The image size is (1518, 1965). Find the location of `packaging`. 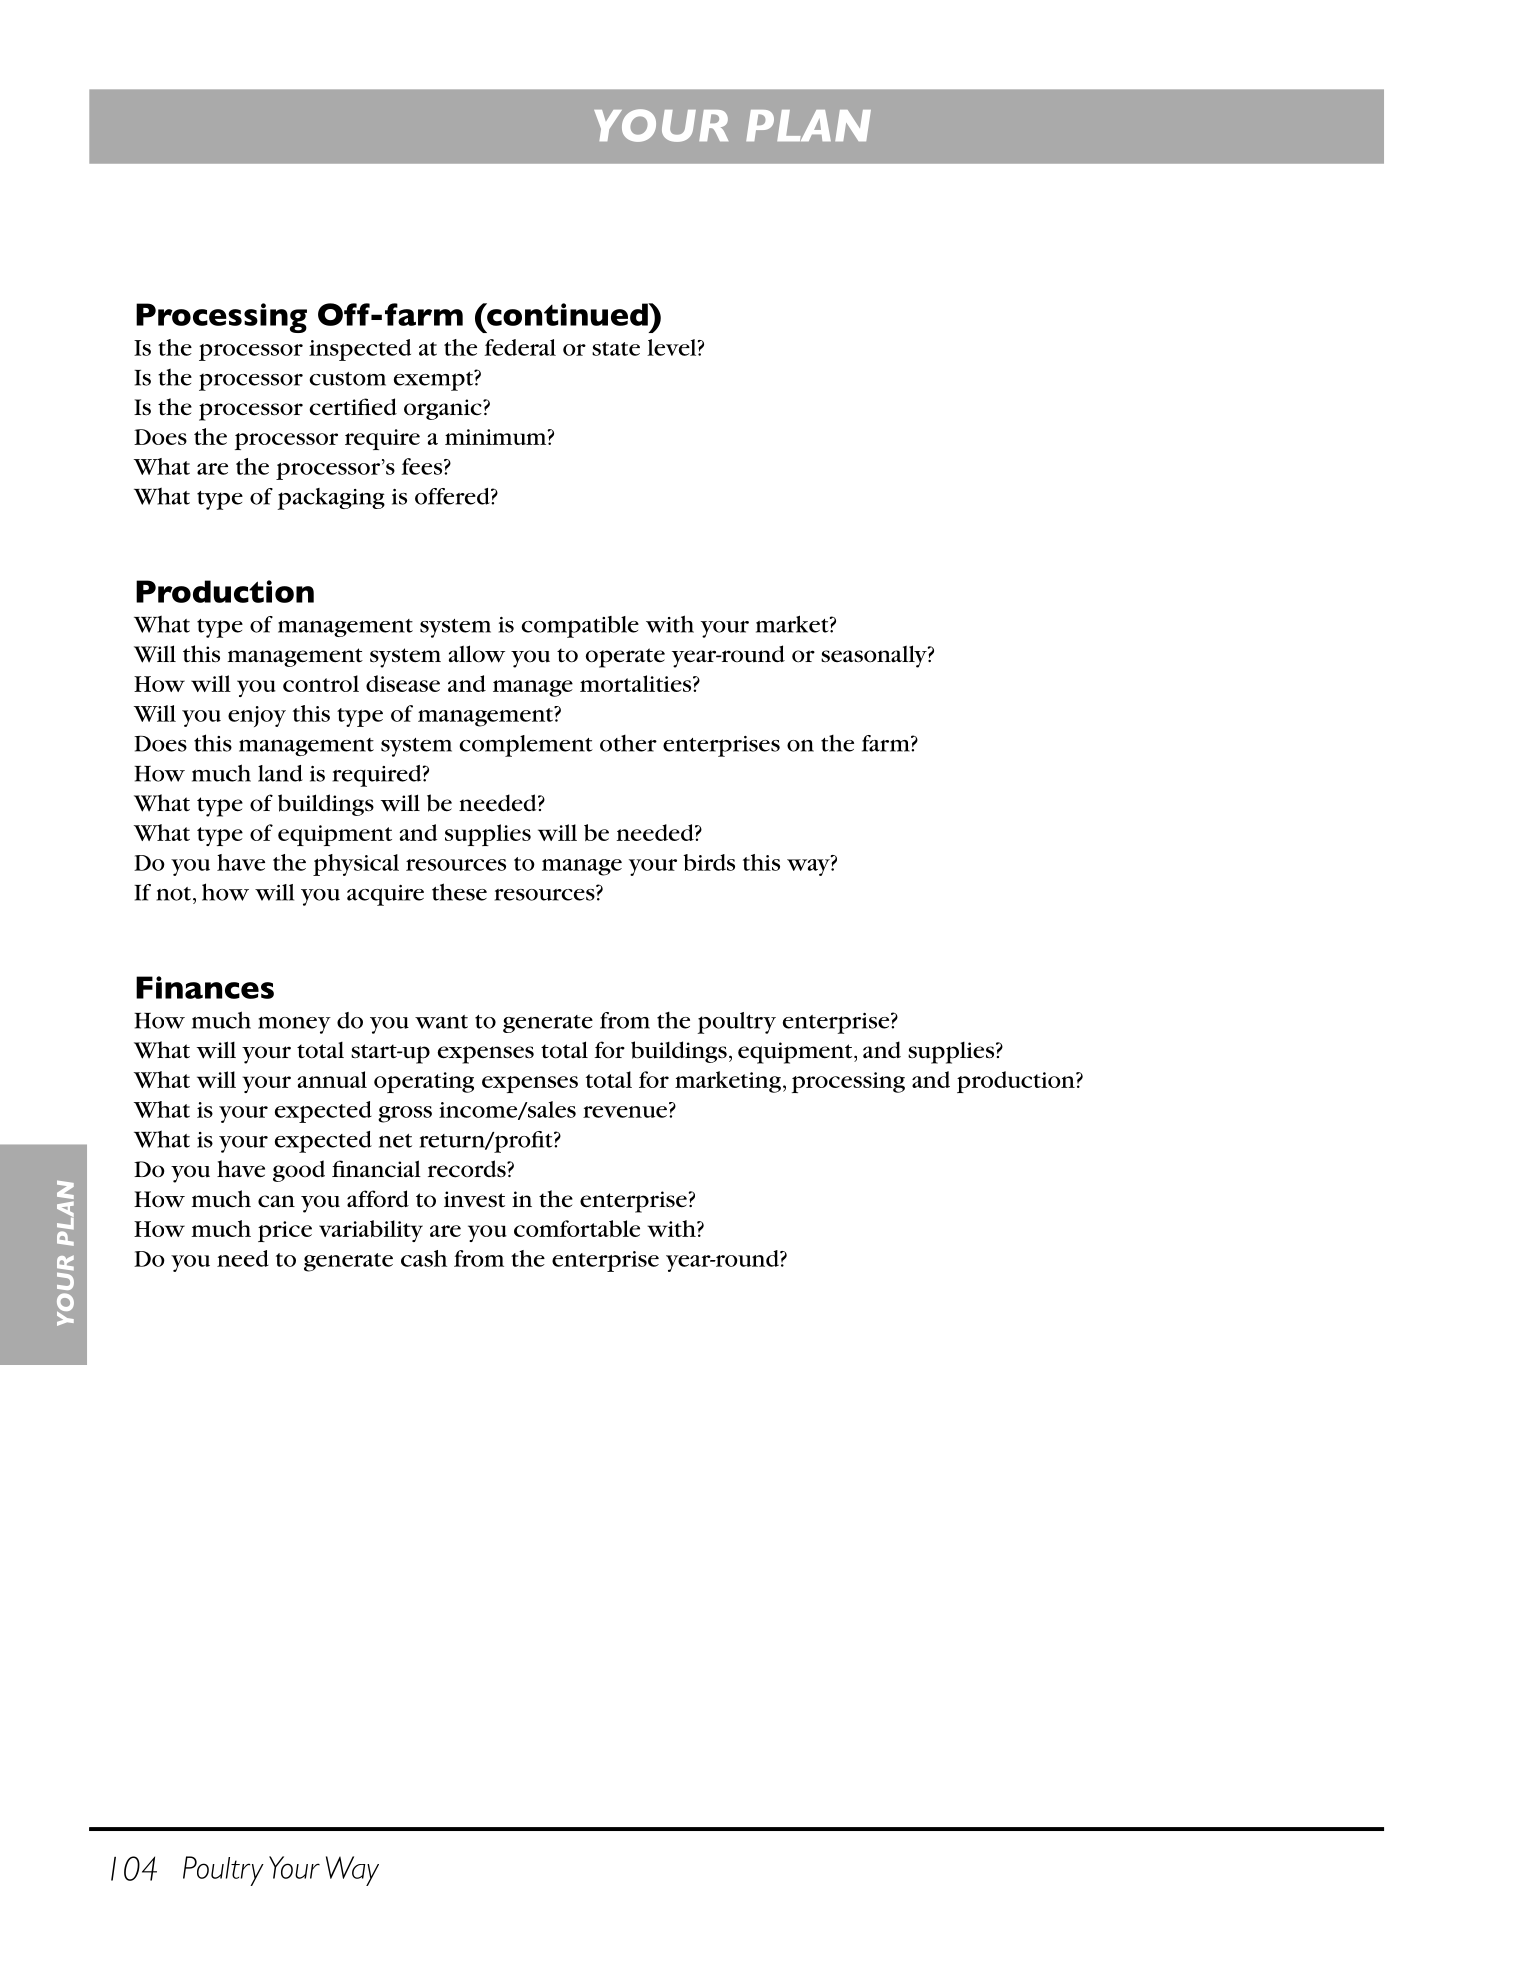

packaging is located at coordinates (331, 499).
